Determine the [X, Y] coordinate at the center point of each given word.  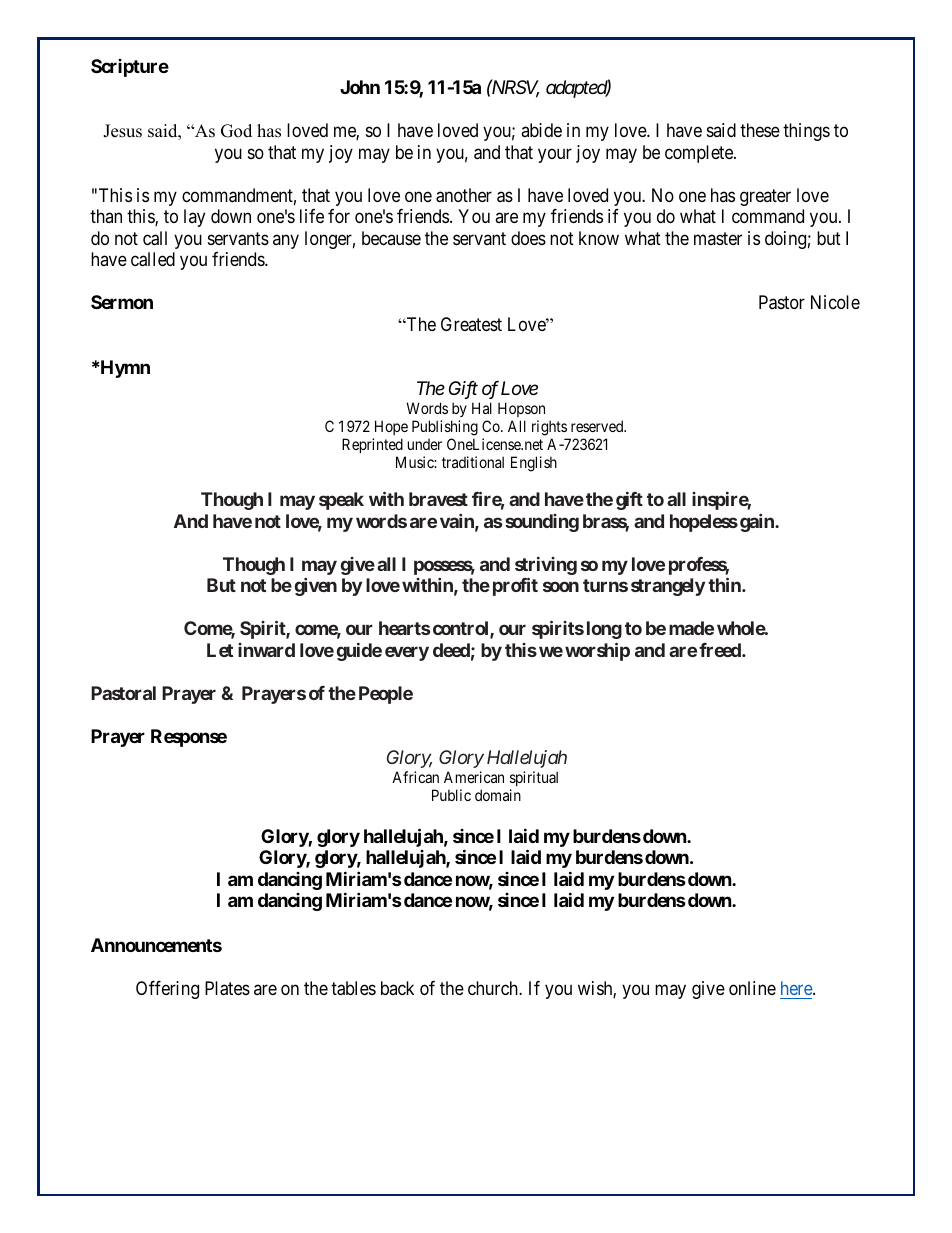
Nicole [835, 302]
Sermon [122, 302]
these [760, 130]
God [236, 131]
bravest [438, 499]
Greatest [471, 324]
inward [266, 650]
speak [341, 501]
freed [721, 650]
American [474, 777]
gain [758, 523]
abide [541, 130]
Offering [167, 990]
